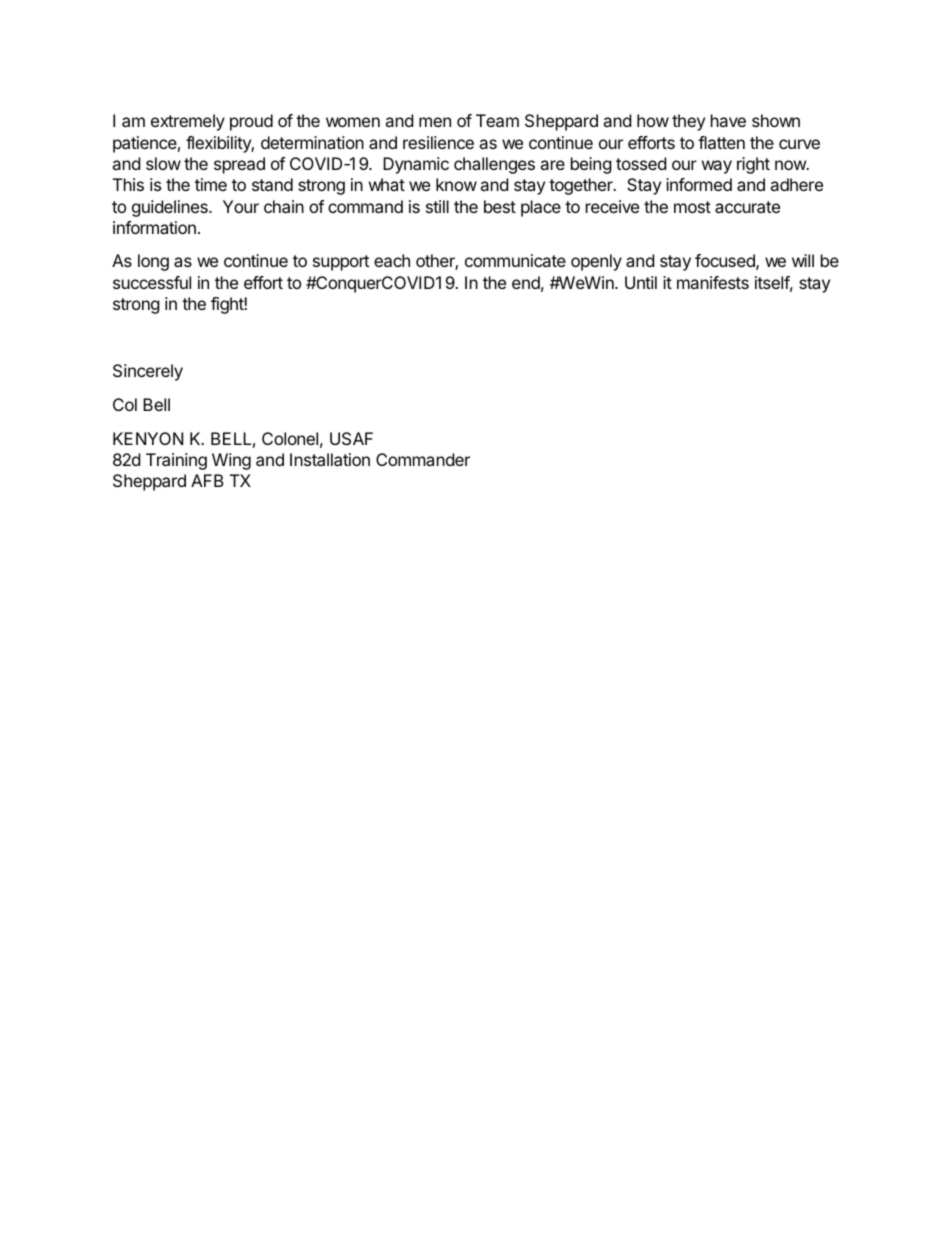 The width and height of the image is (952, 1233). I want to click on Wing, so click(231, 461).
